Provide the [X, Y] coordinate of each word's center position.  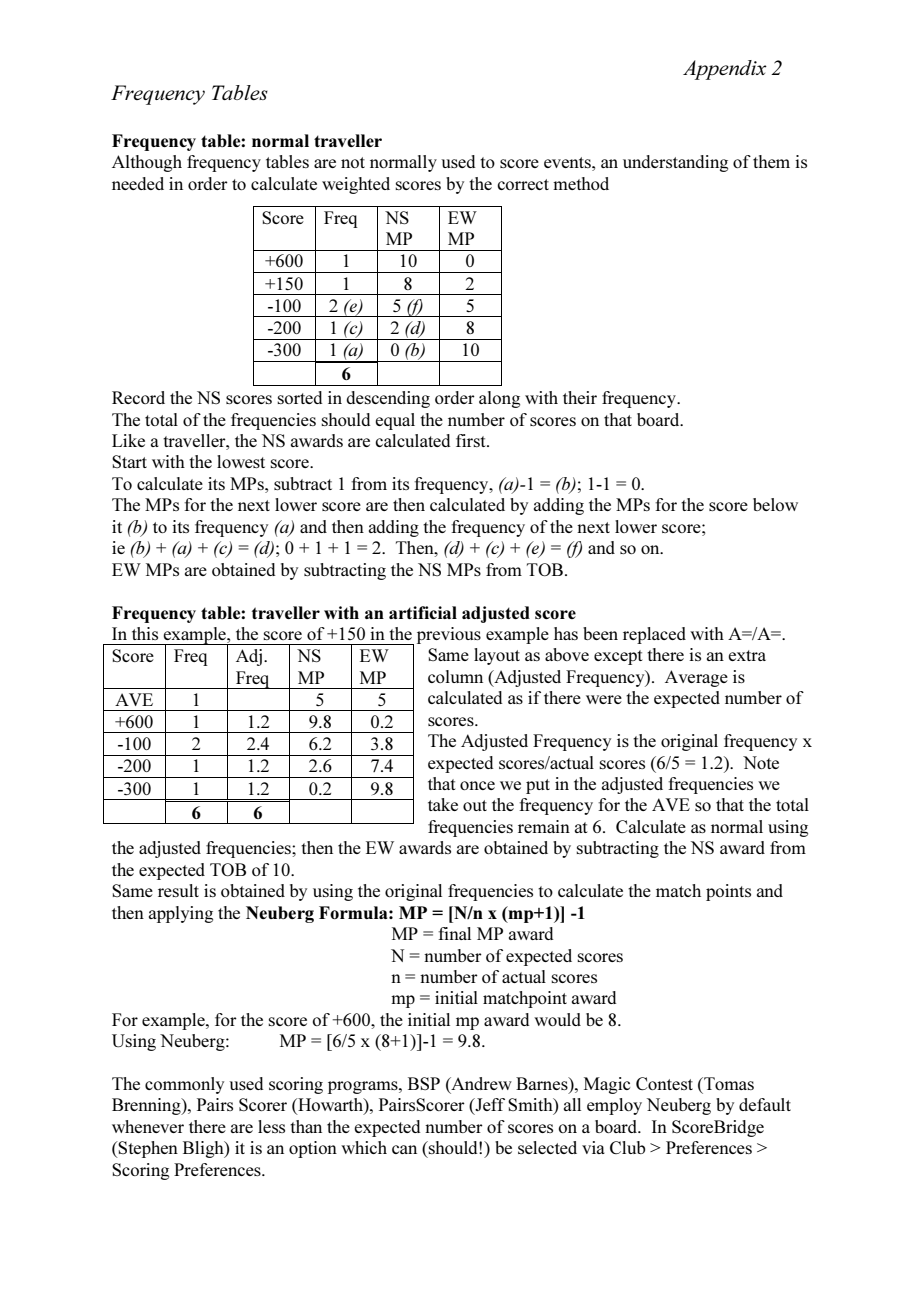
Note [761, 762]
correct [523, 184]
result [178, 890]
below [775, 504]
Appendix [725, 70]
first [472, 440]
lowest [241, 461]
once [477, 785]
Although [147, 163]
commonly [184, 1085]
